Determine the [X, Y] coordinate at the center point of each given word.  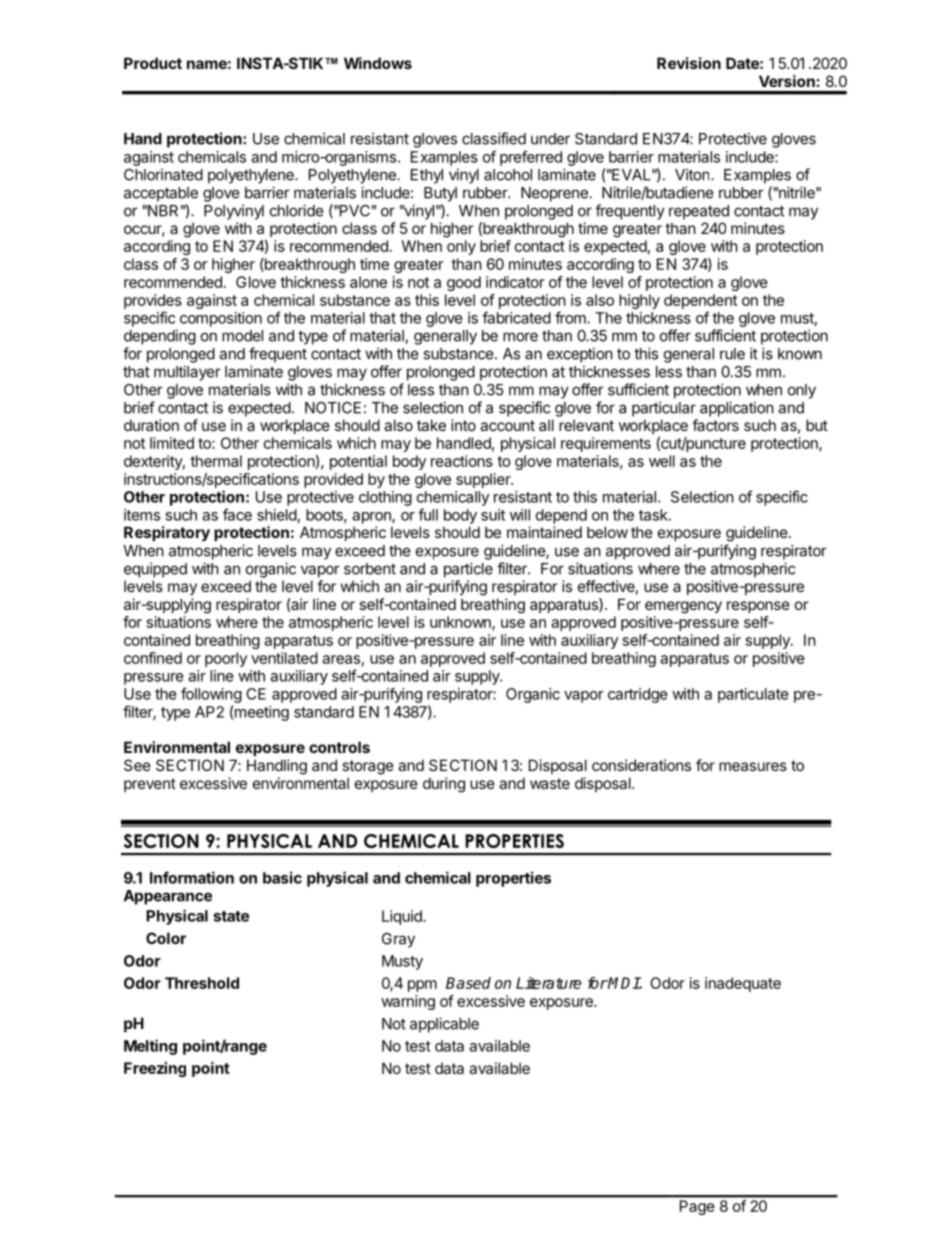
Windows [378, 63]
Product [153, 63]
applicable [444, 1025]
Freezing [155, 1069]
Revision [689, 63]
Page [697, 1207]
